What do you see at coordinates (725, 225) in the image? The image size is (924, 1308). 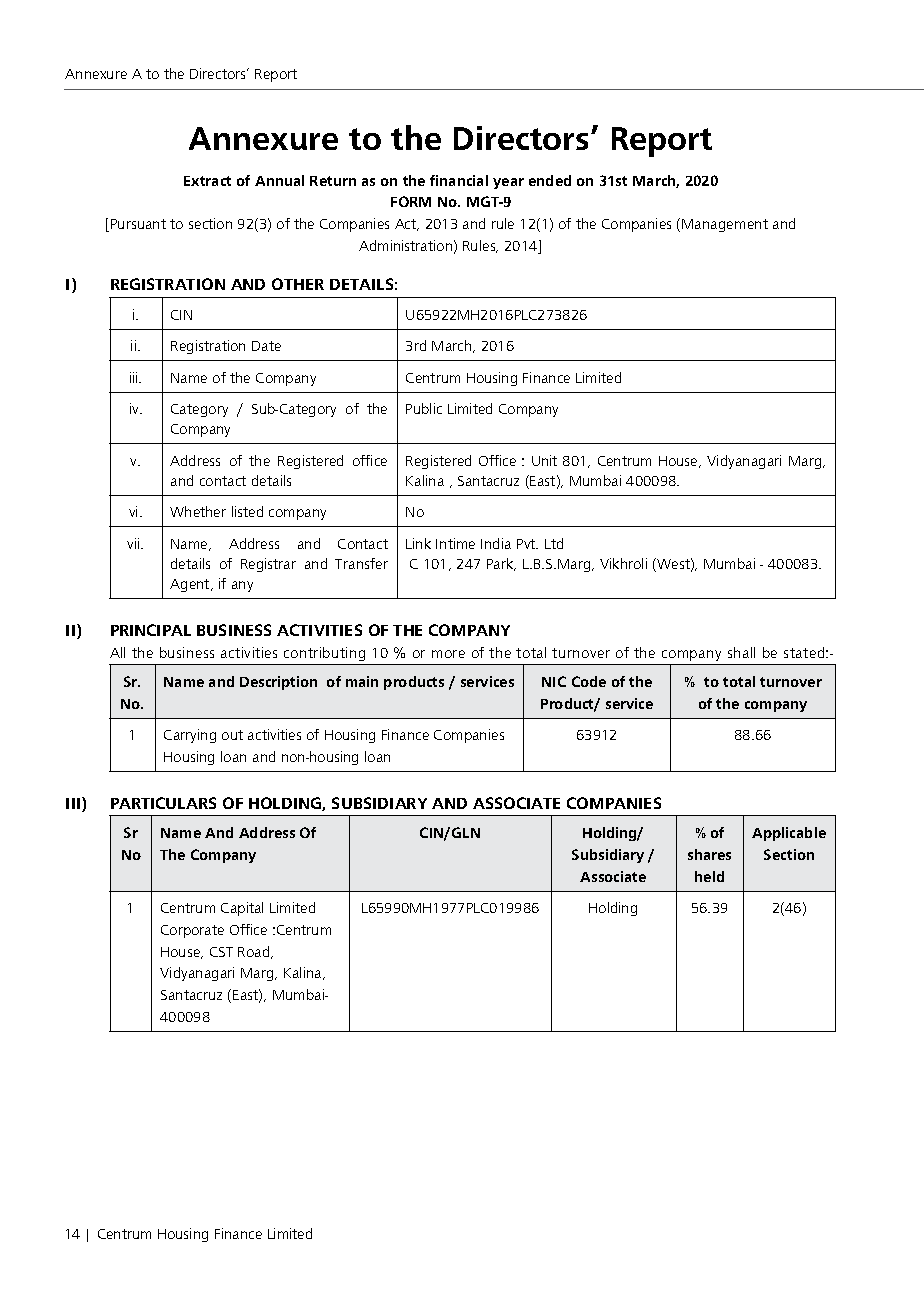 I see `Management` at bounding box center [725, 225].
